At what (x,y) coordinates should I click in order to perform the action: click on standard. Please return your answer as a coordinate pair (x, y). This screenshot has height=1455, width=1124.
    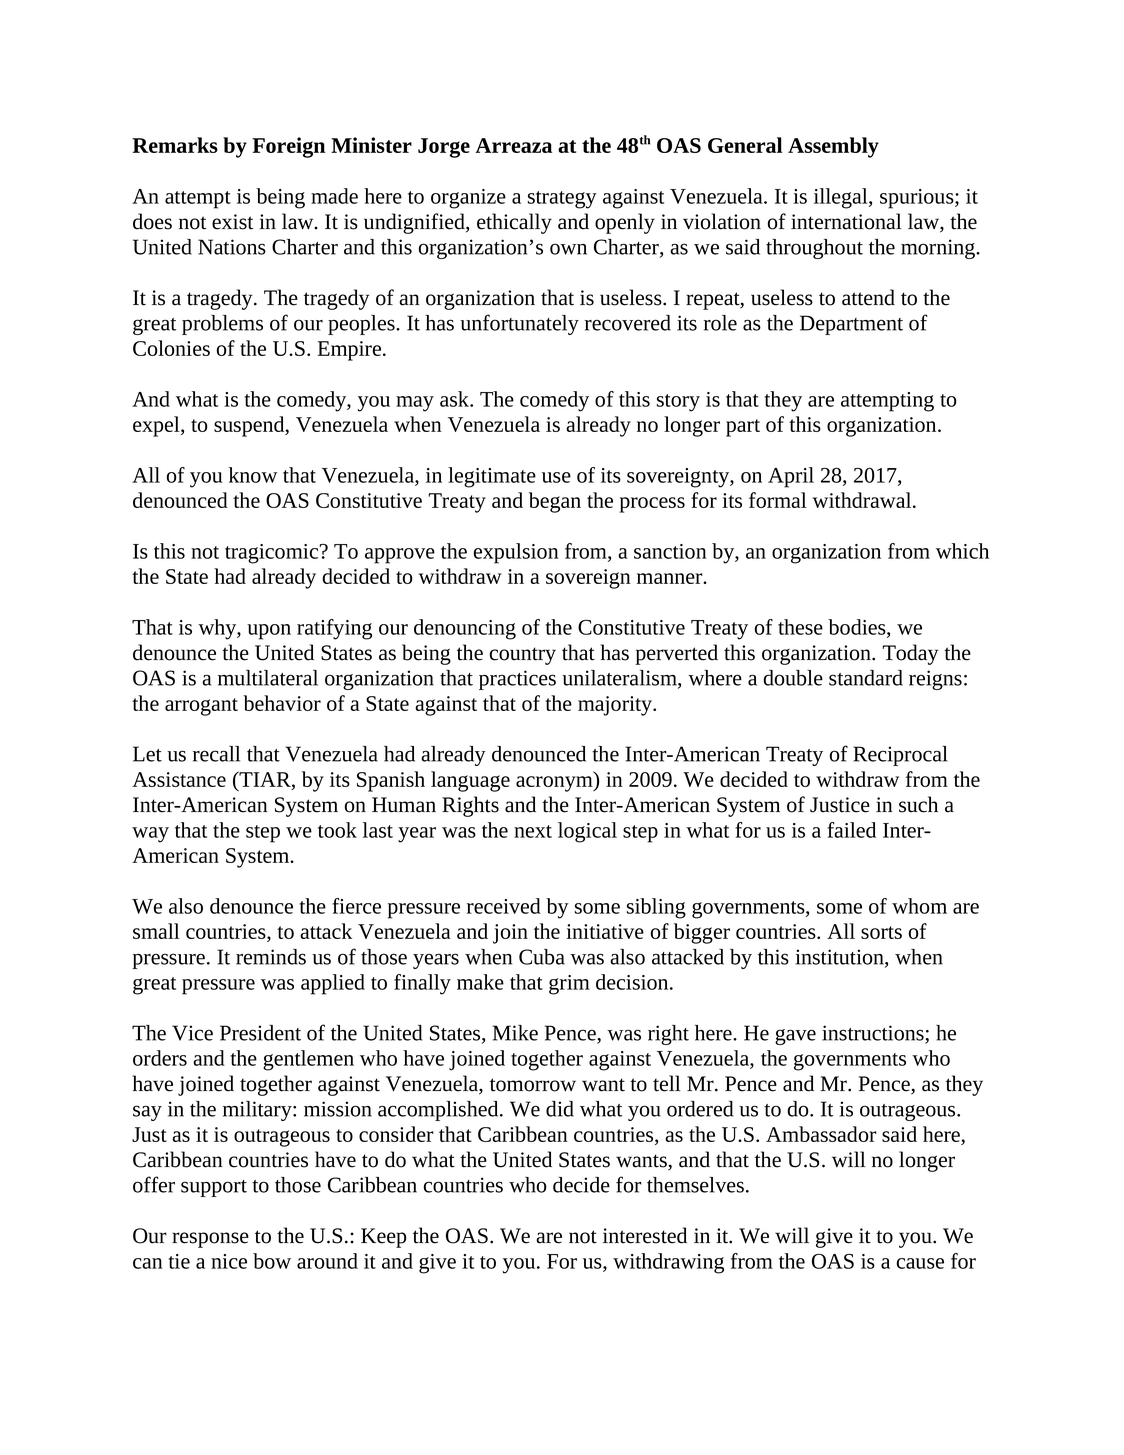
    Looking at the image, I should click on (866, 678).
